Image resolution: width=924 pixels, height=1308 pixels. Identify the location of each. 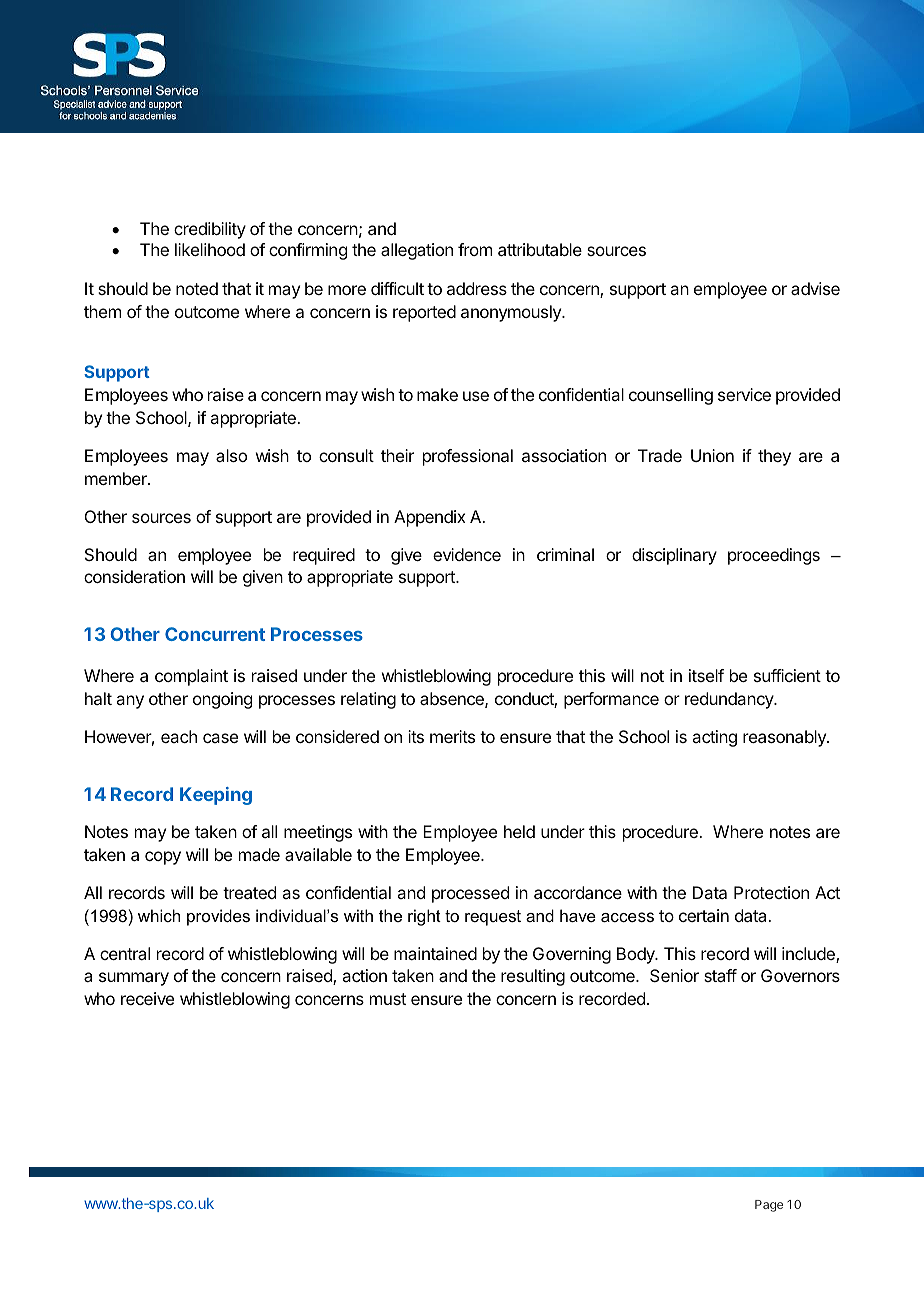
(179, 736).
